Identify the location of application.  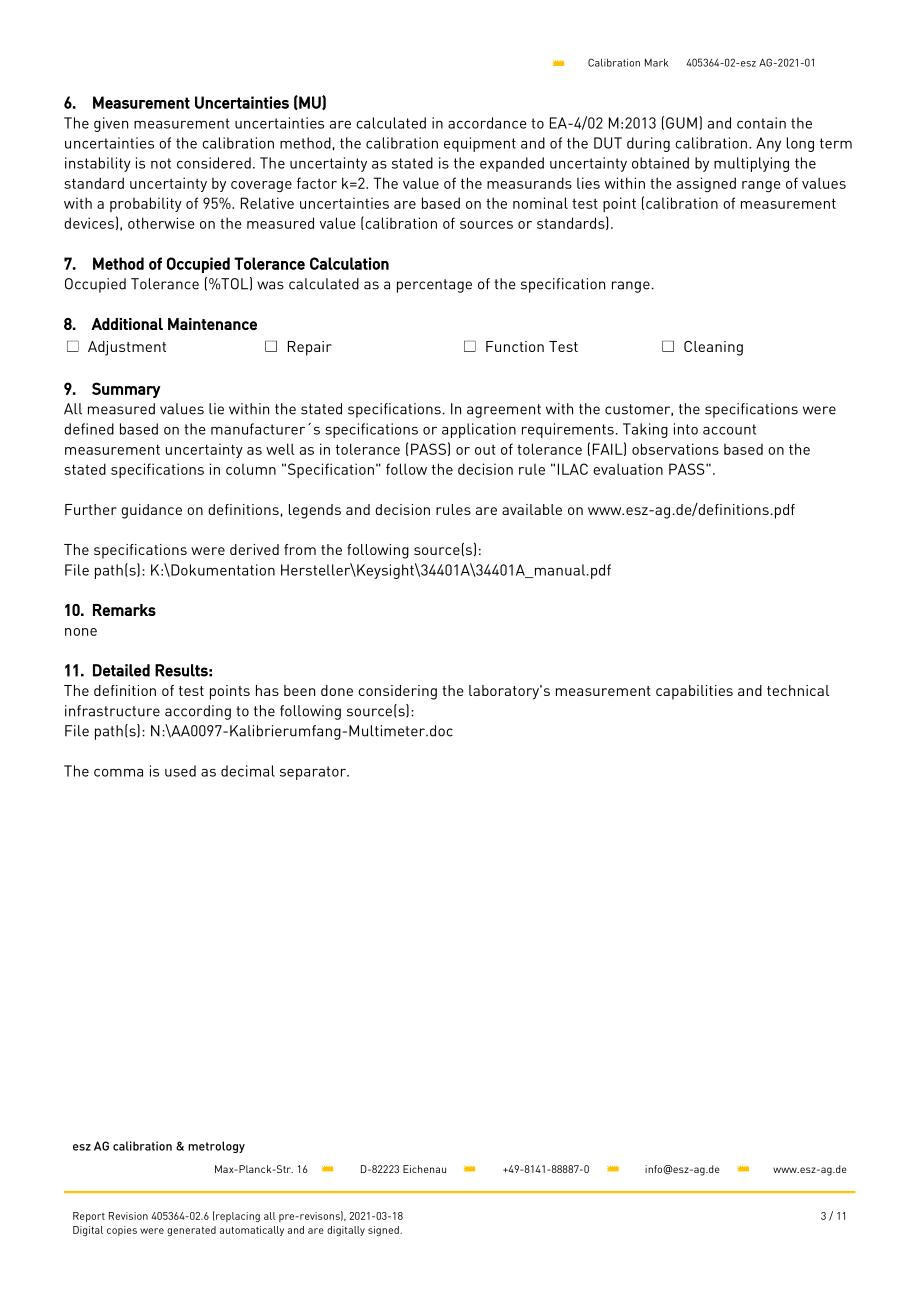
(479, 430).
